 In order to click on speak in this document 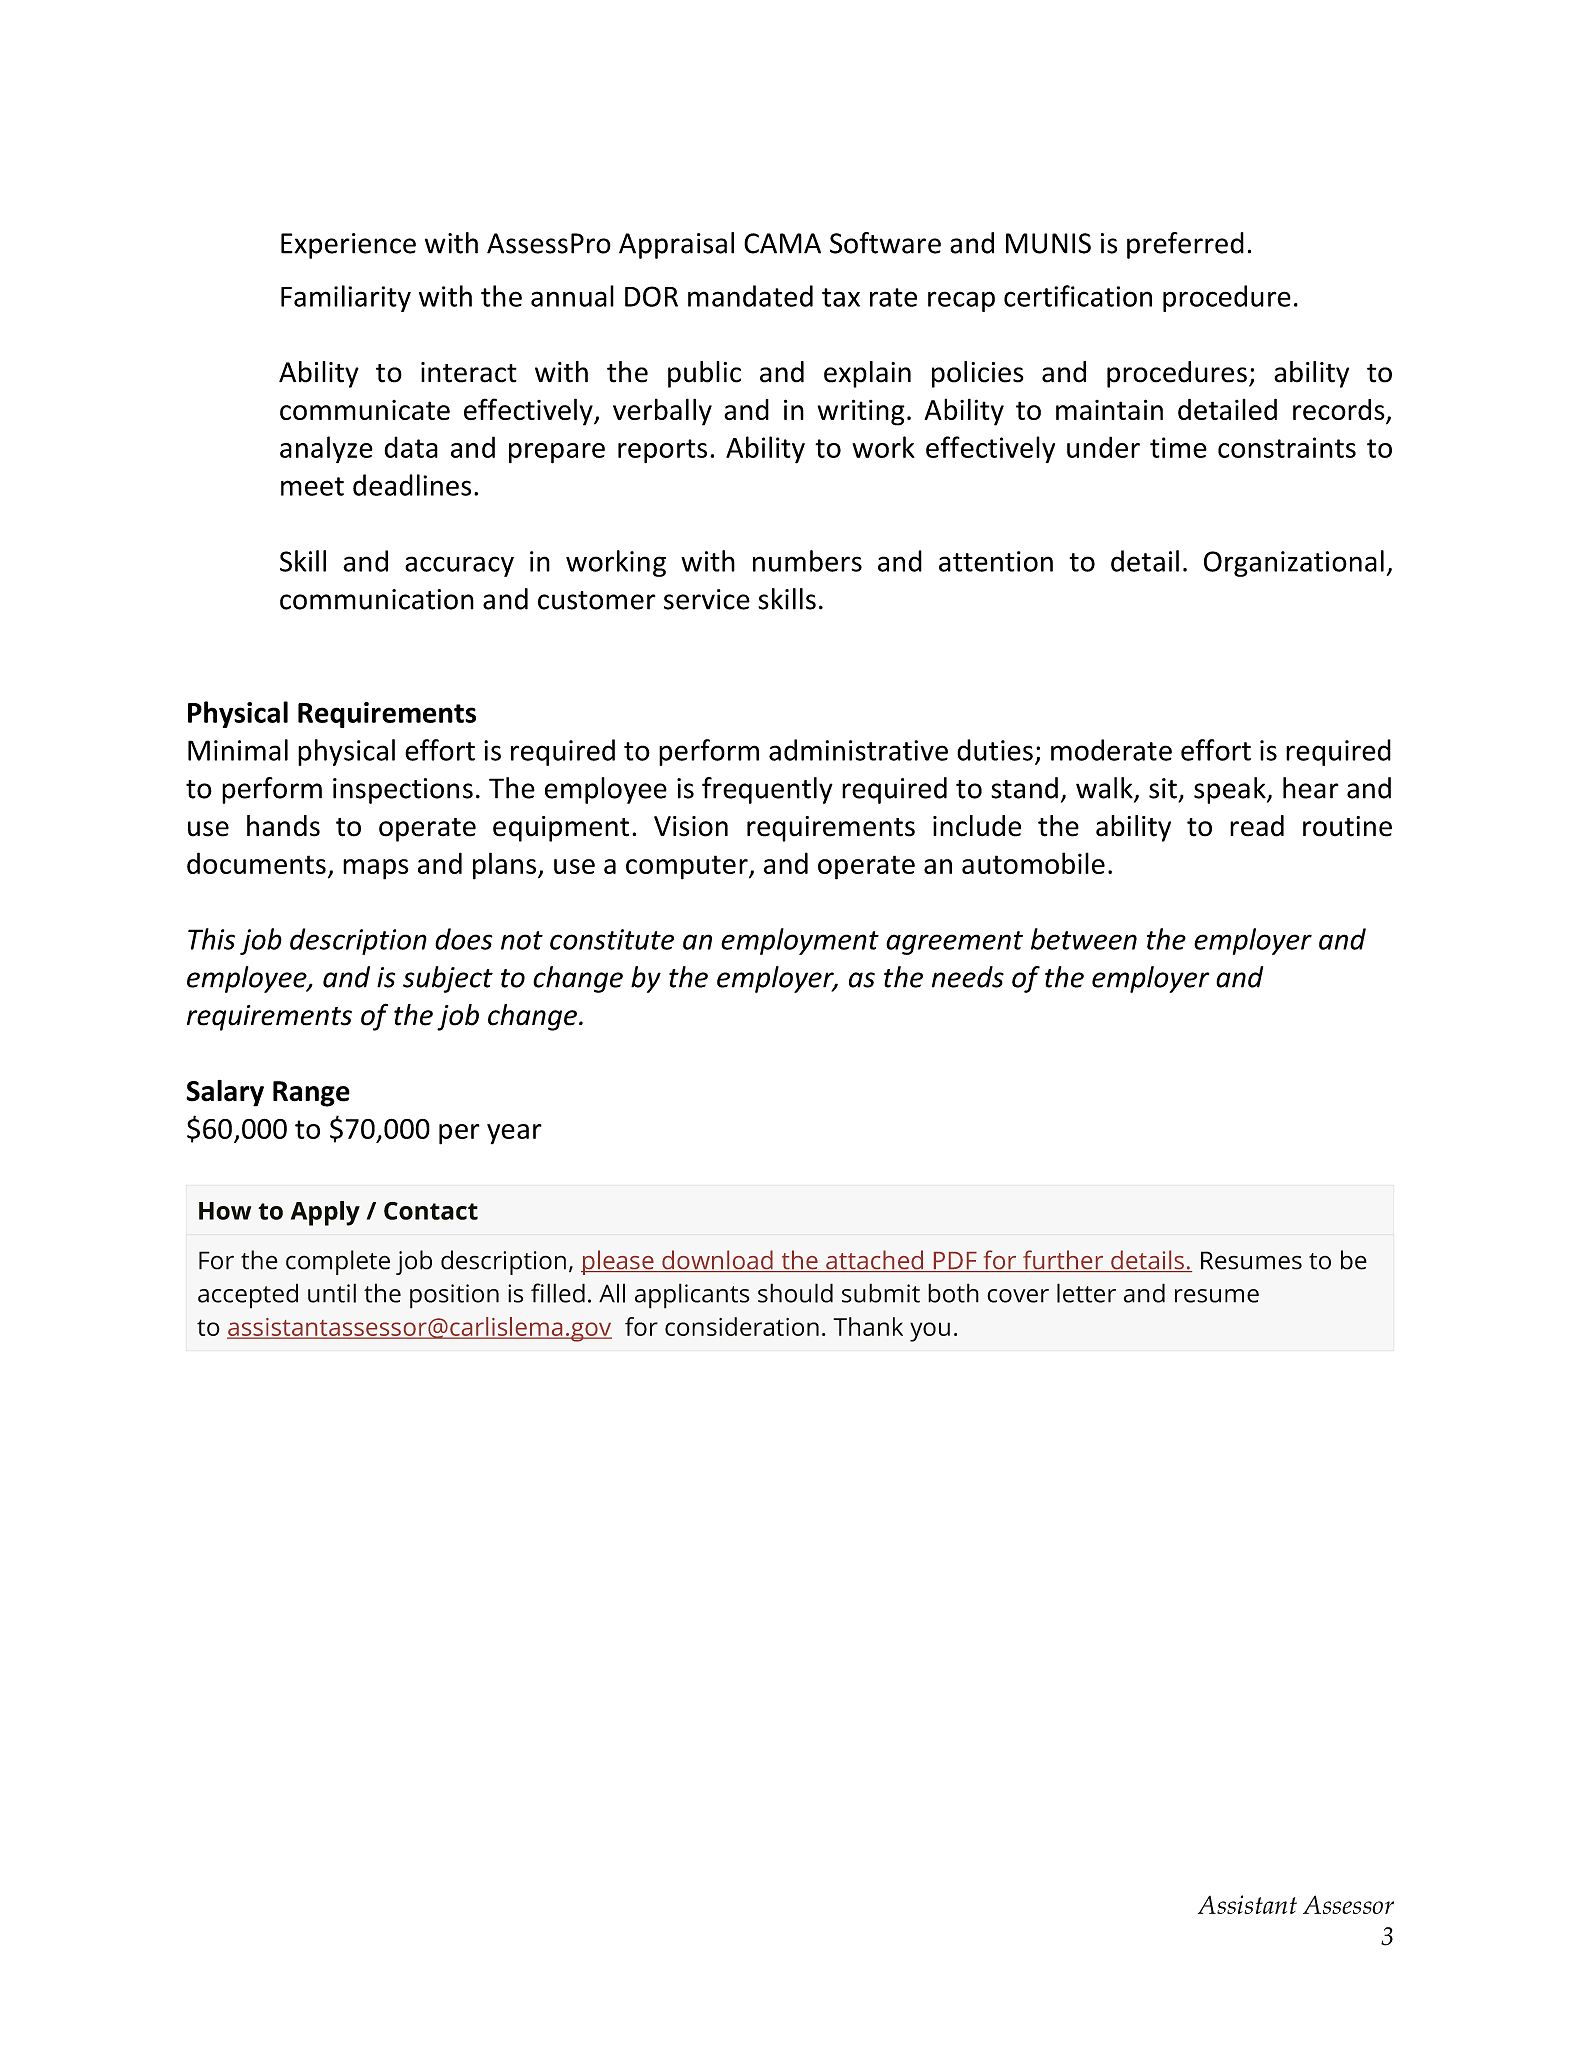, I will do `click(1231, 790)`.
